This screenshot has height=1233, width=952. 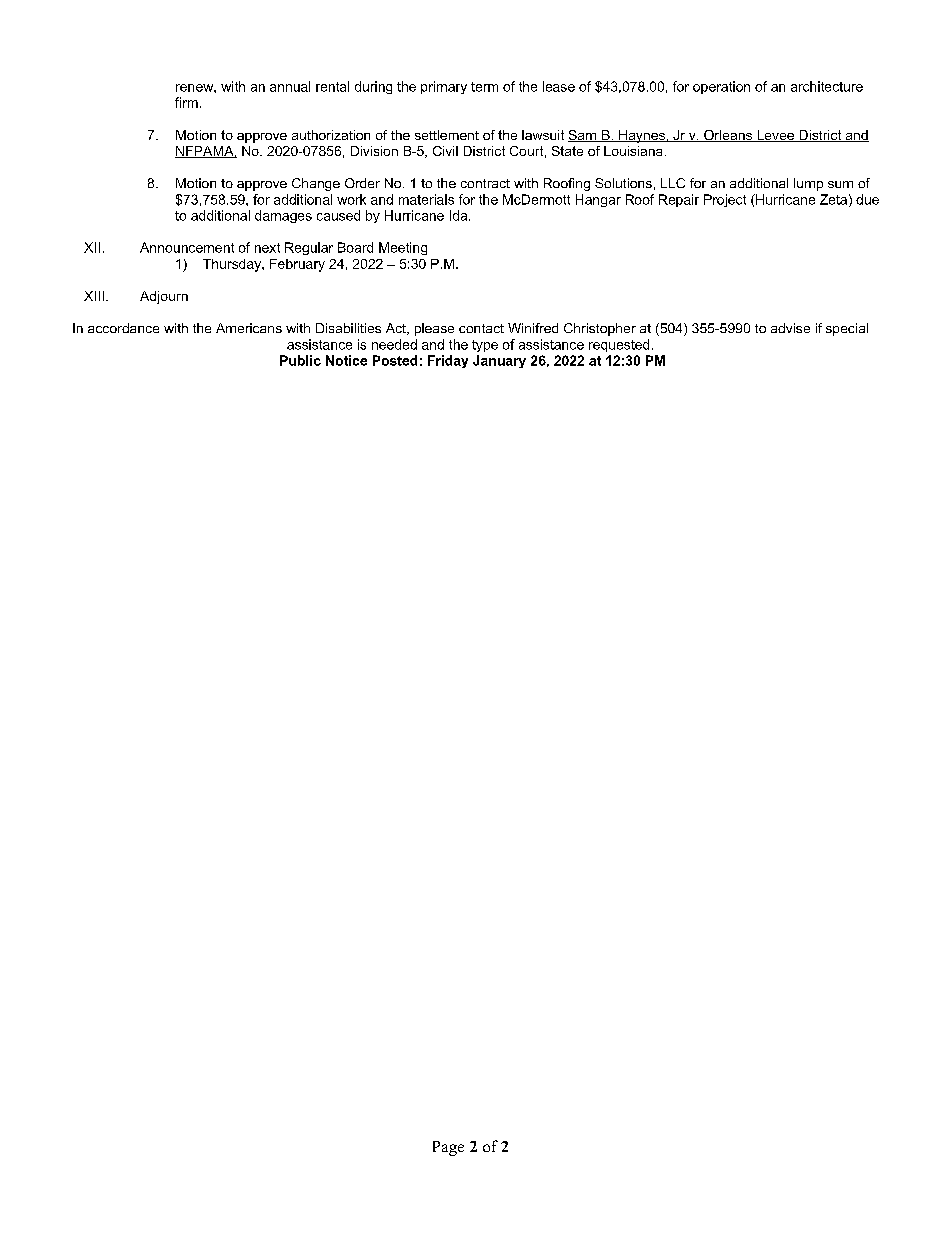 I want to click on firm, so click(x=186, y=102).
